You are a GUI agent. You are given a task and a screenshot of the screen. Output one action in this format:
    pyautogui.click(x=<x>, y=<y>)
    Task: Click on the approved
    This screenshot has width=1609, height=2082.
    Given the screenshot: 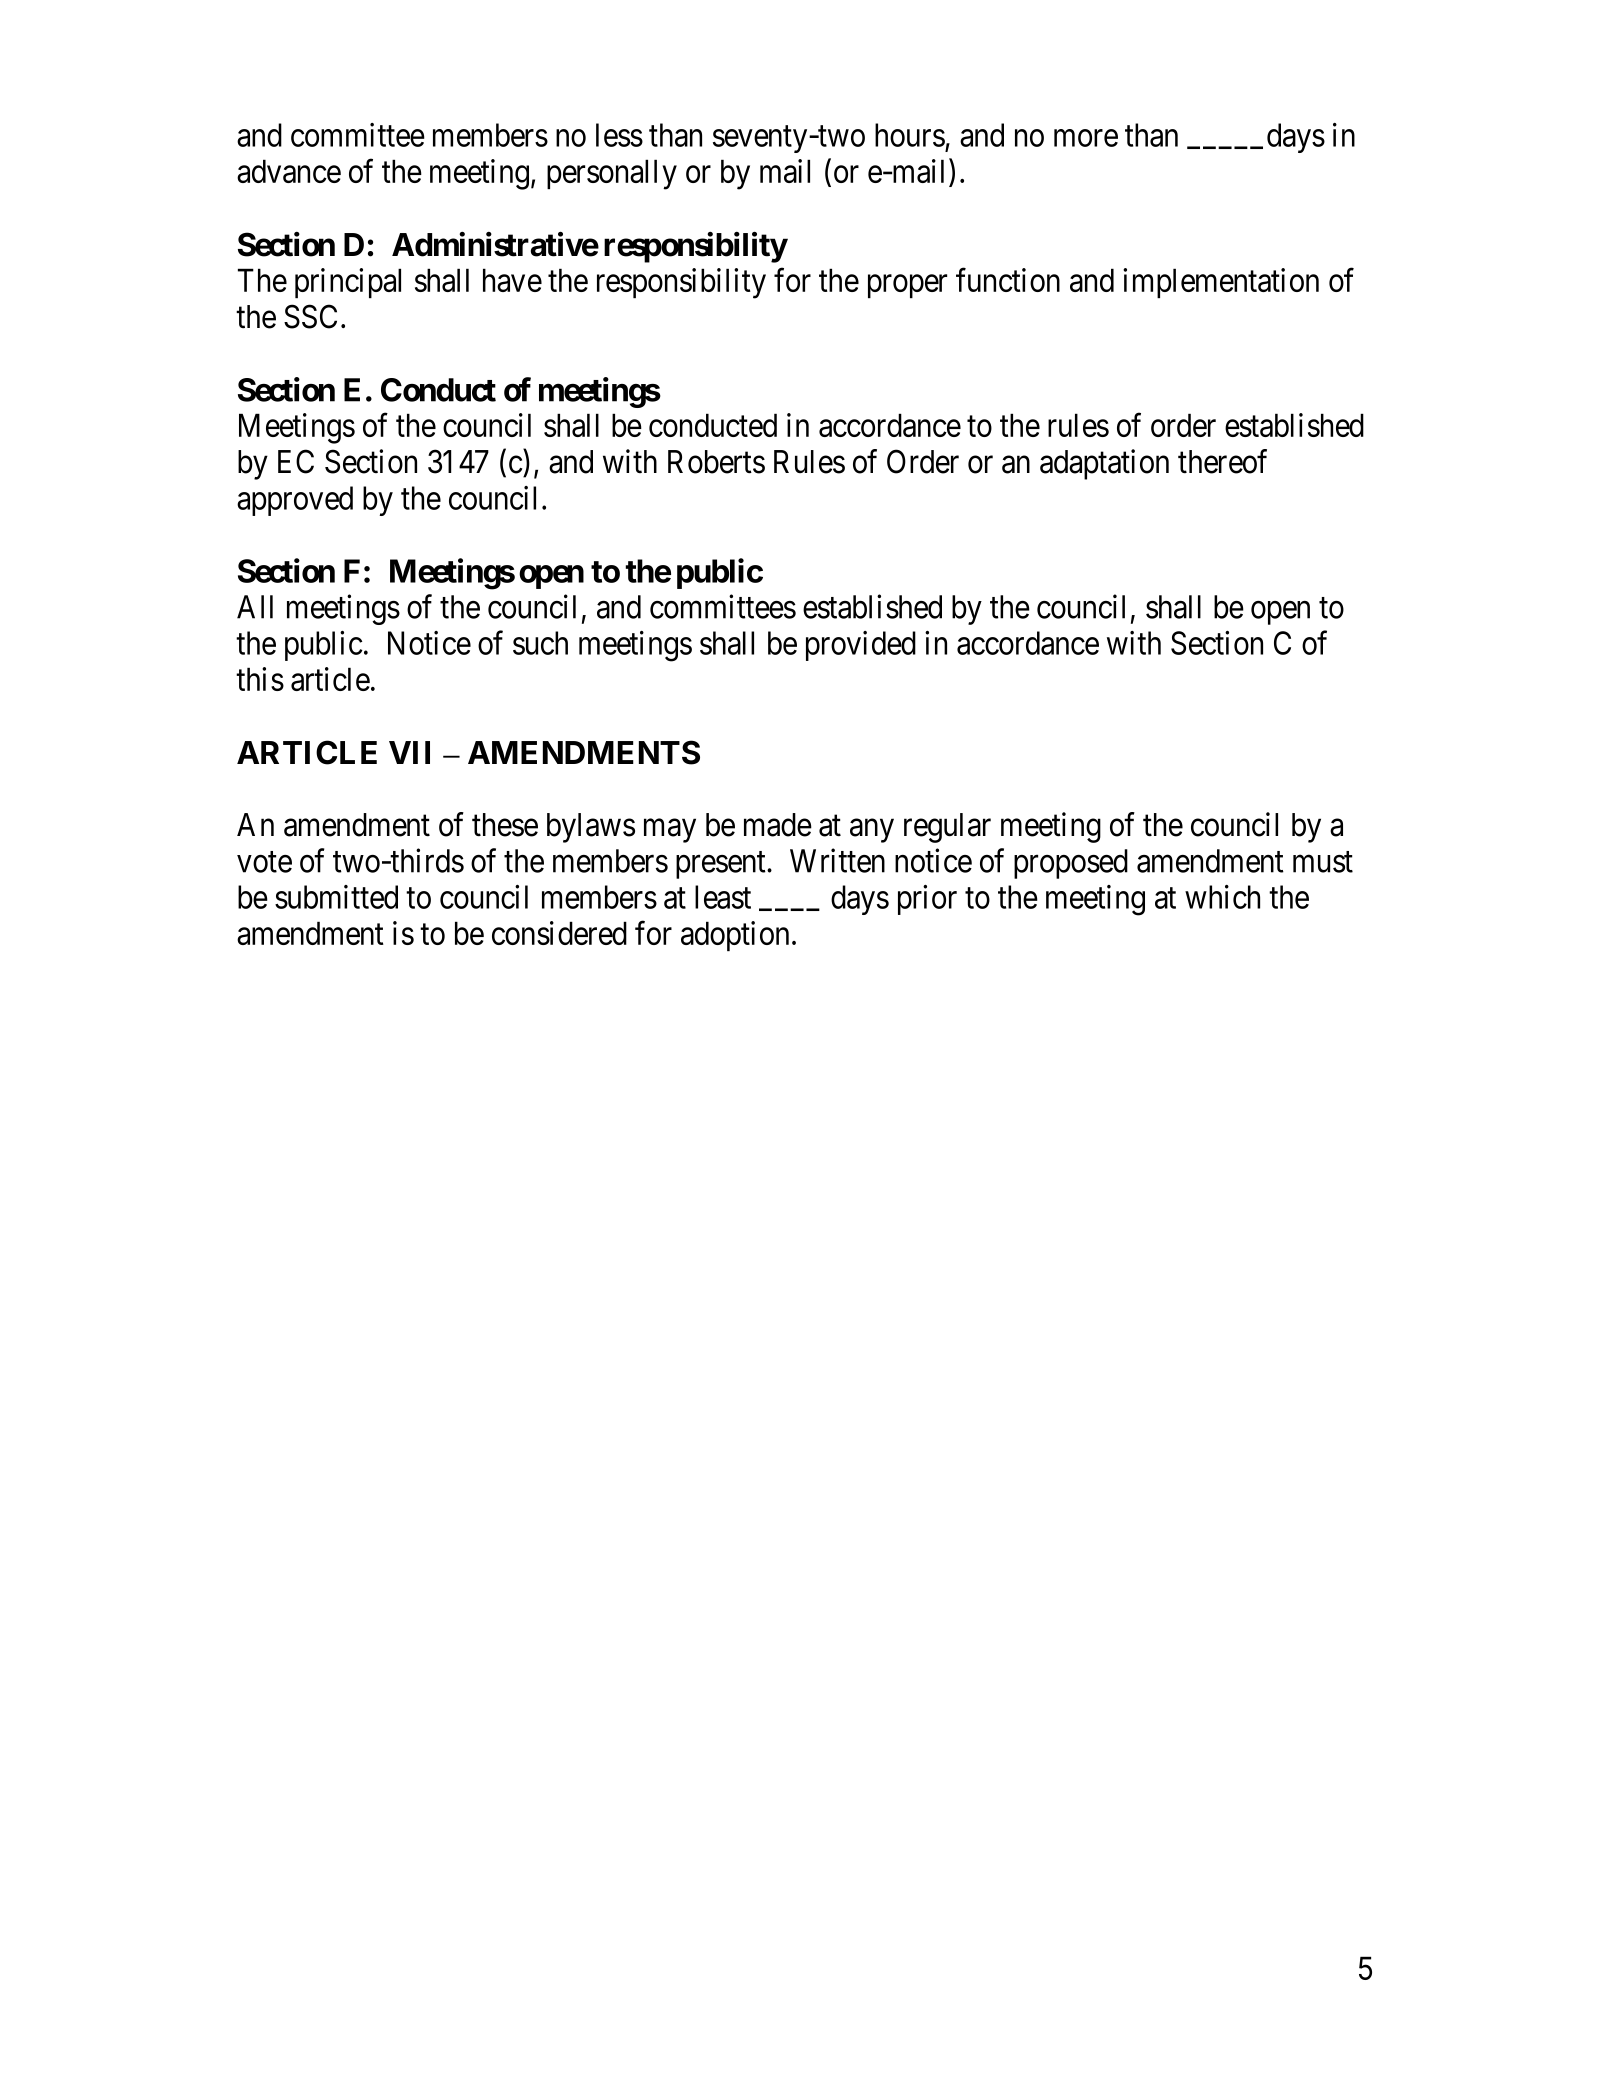 What is the action you would take?
    pyautogui.click(x=295, y=501)
